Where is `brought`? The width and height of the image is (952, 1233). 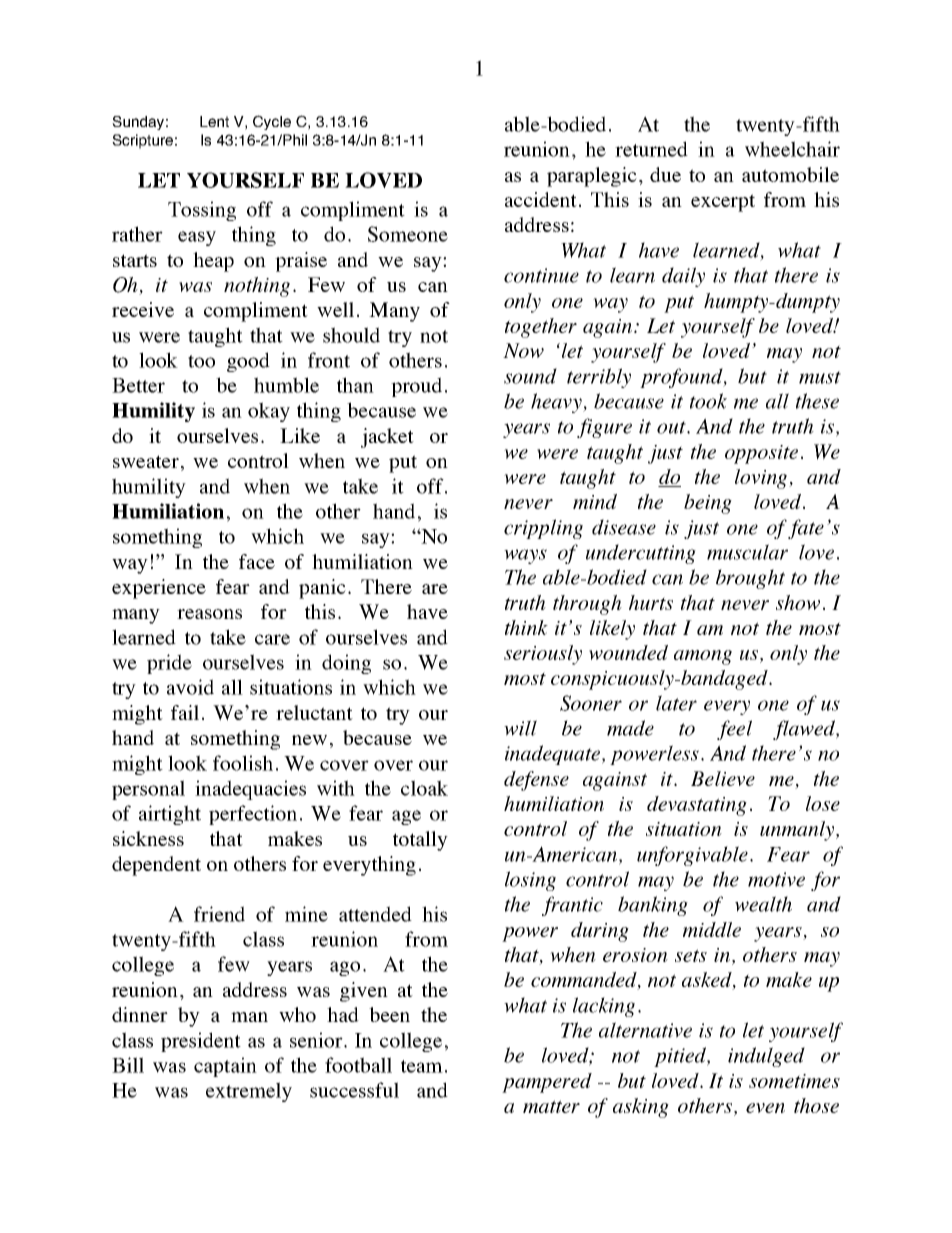
brought is located at coordinates (750, 579).
